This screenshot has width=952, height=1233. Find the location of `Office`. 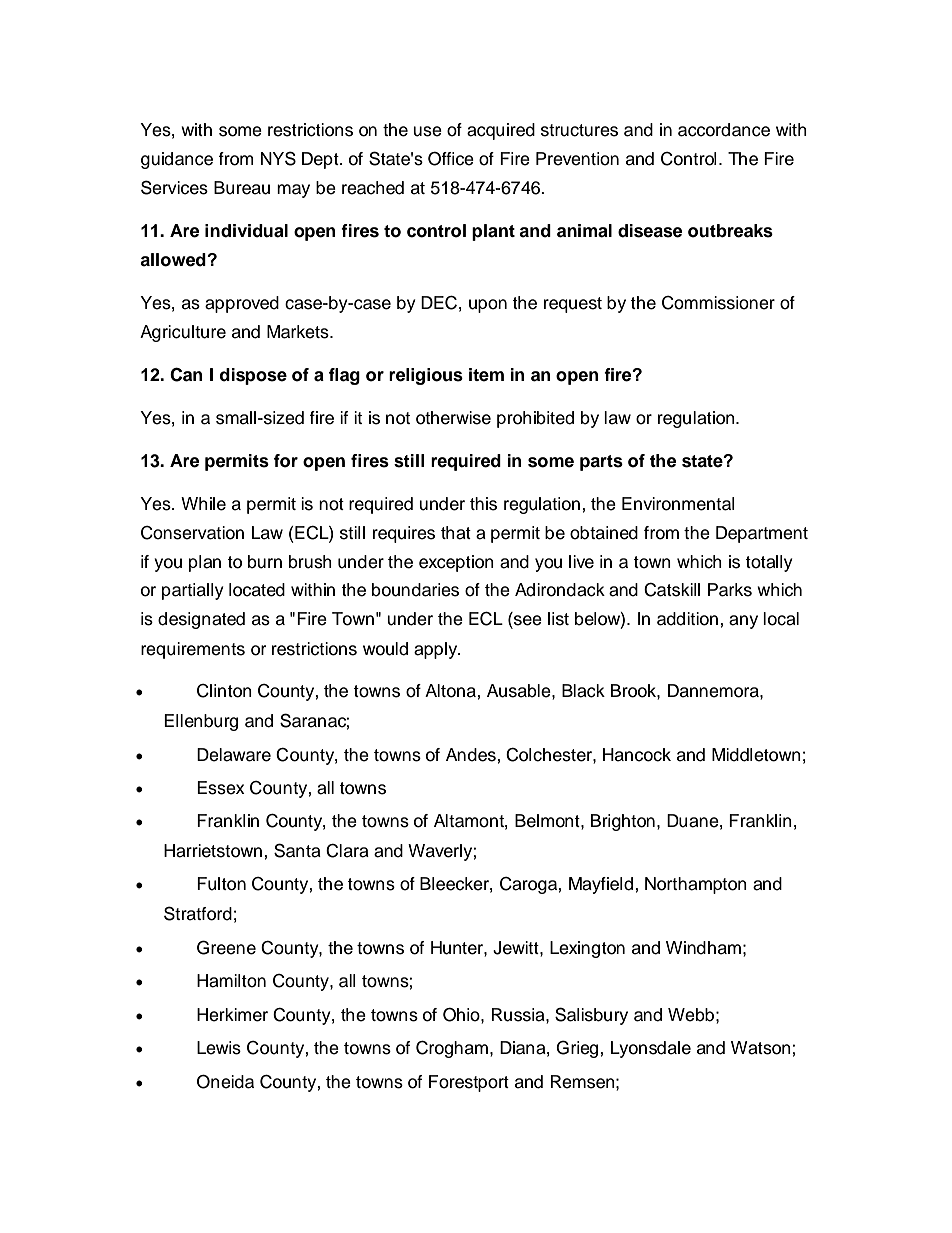

Office is located at coordinates (451, 159).
